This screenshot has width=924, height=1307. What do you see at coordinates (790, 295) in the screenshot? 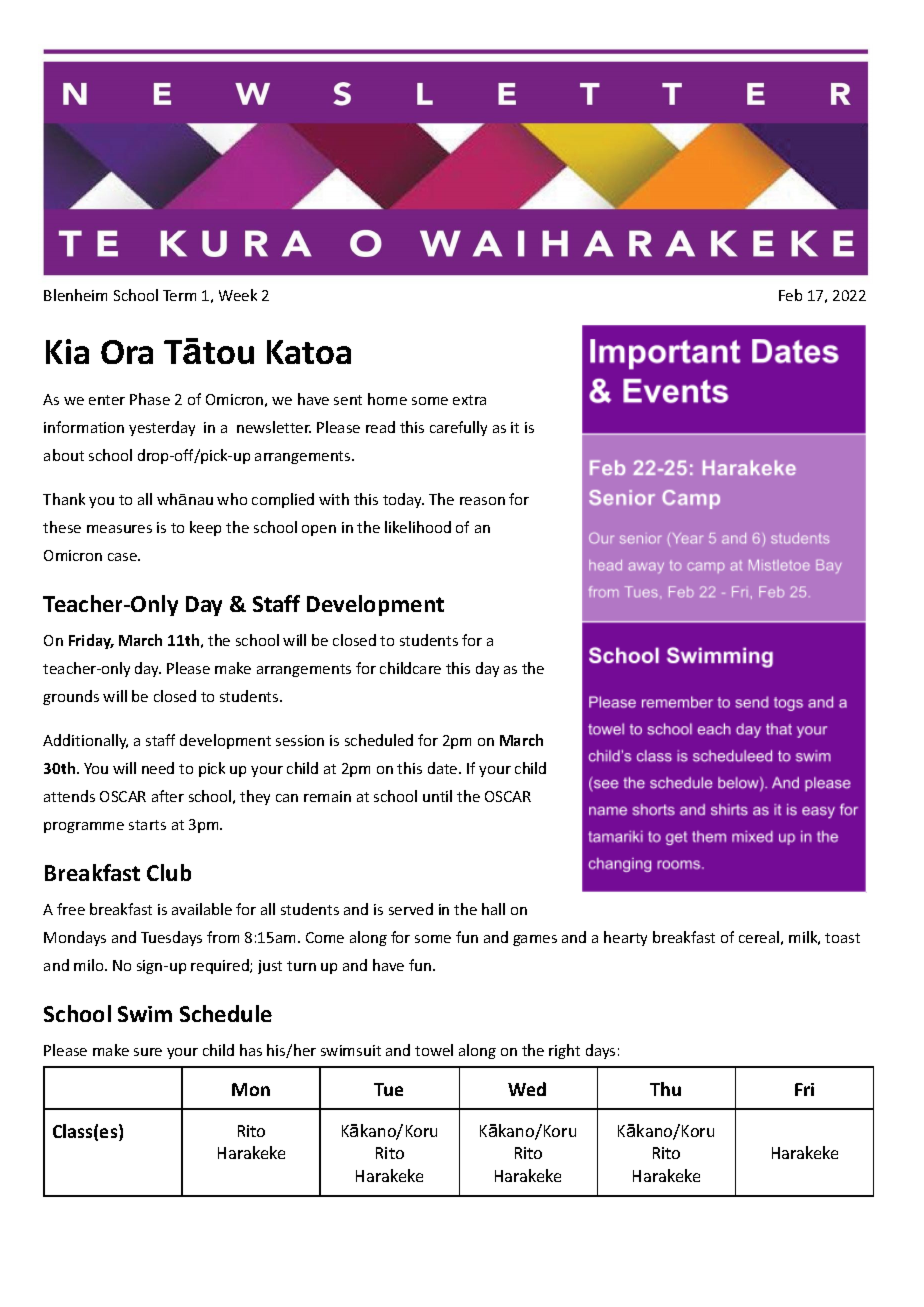
I see `Feb` at bounding box center [790, 295].
